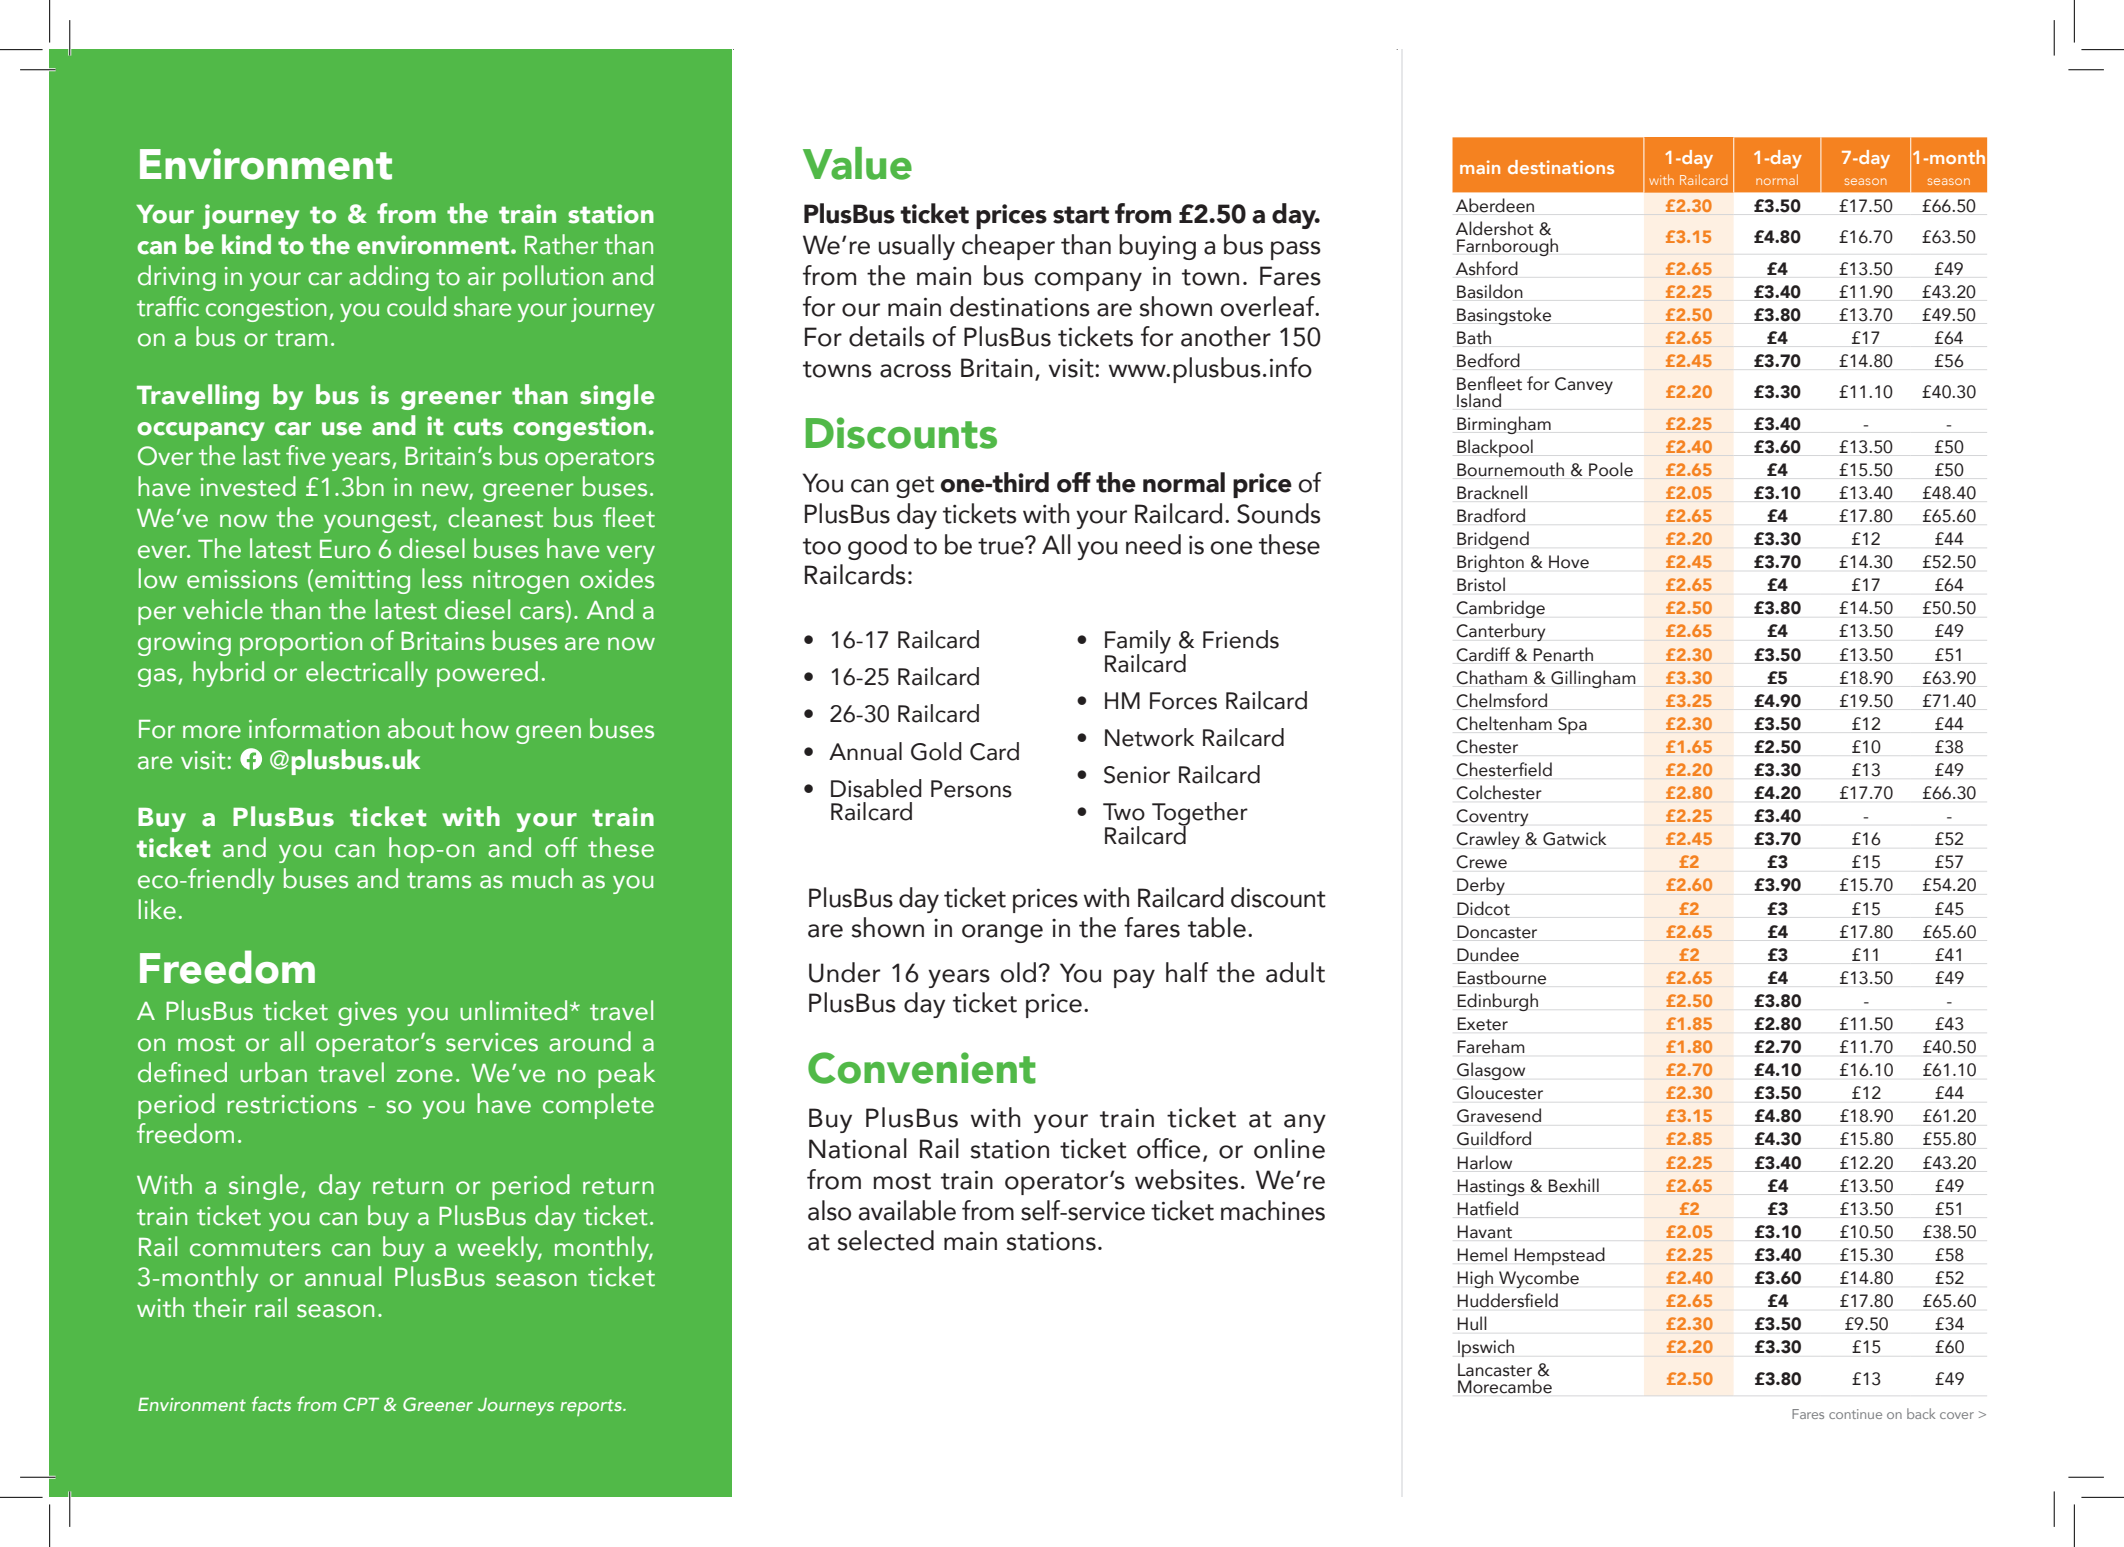 Image resolution: width=2124 pixels, height=1547 pixels. I want to click on CPT, so click(361, 1404).
